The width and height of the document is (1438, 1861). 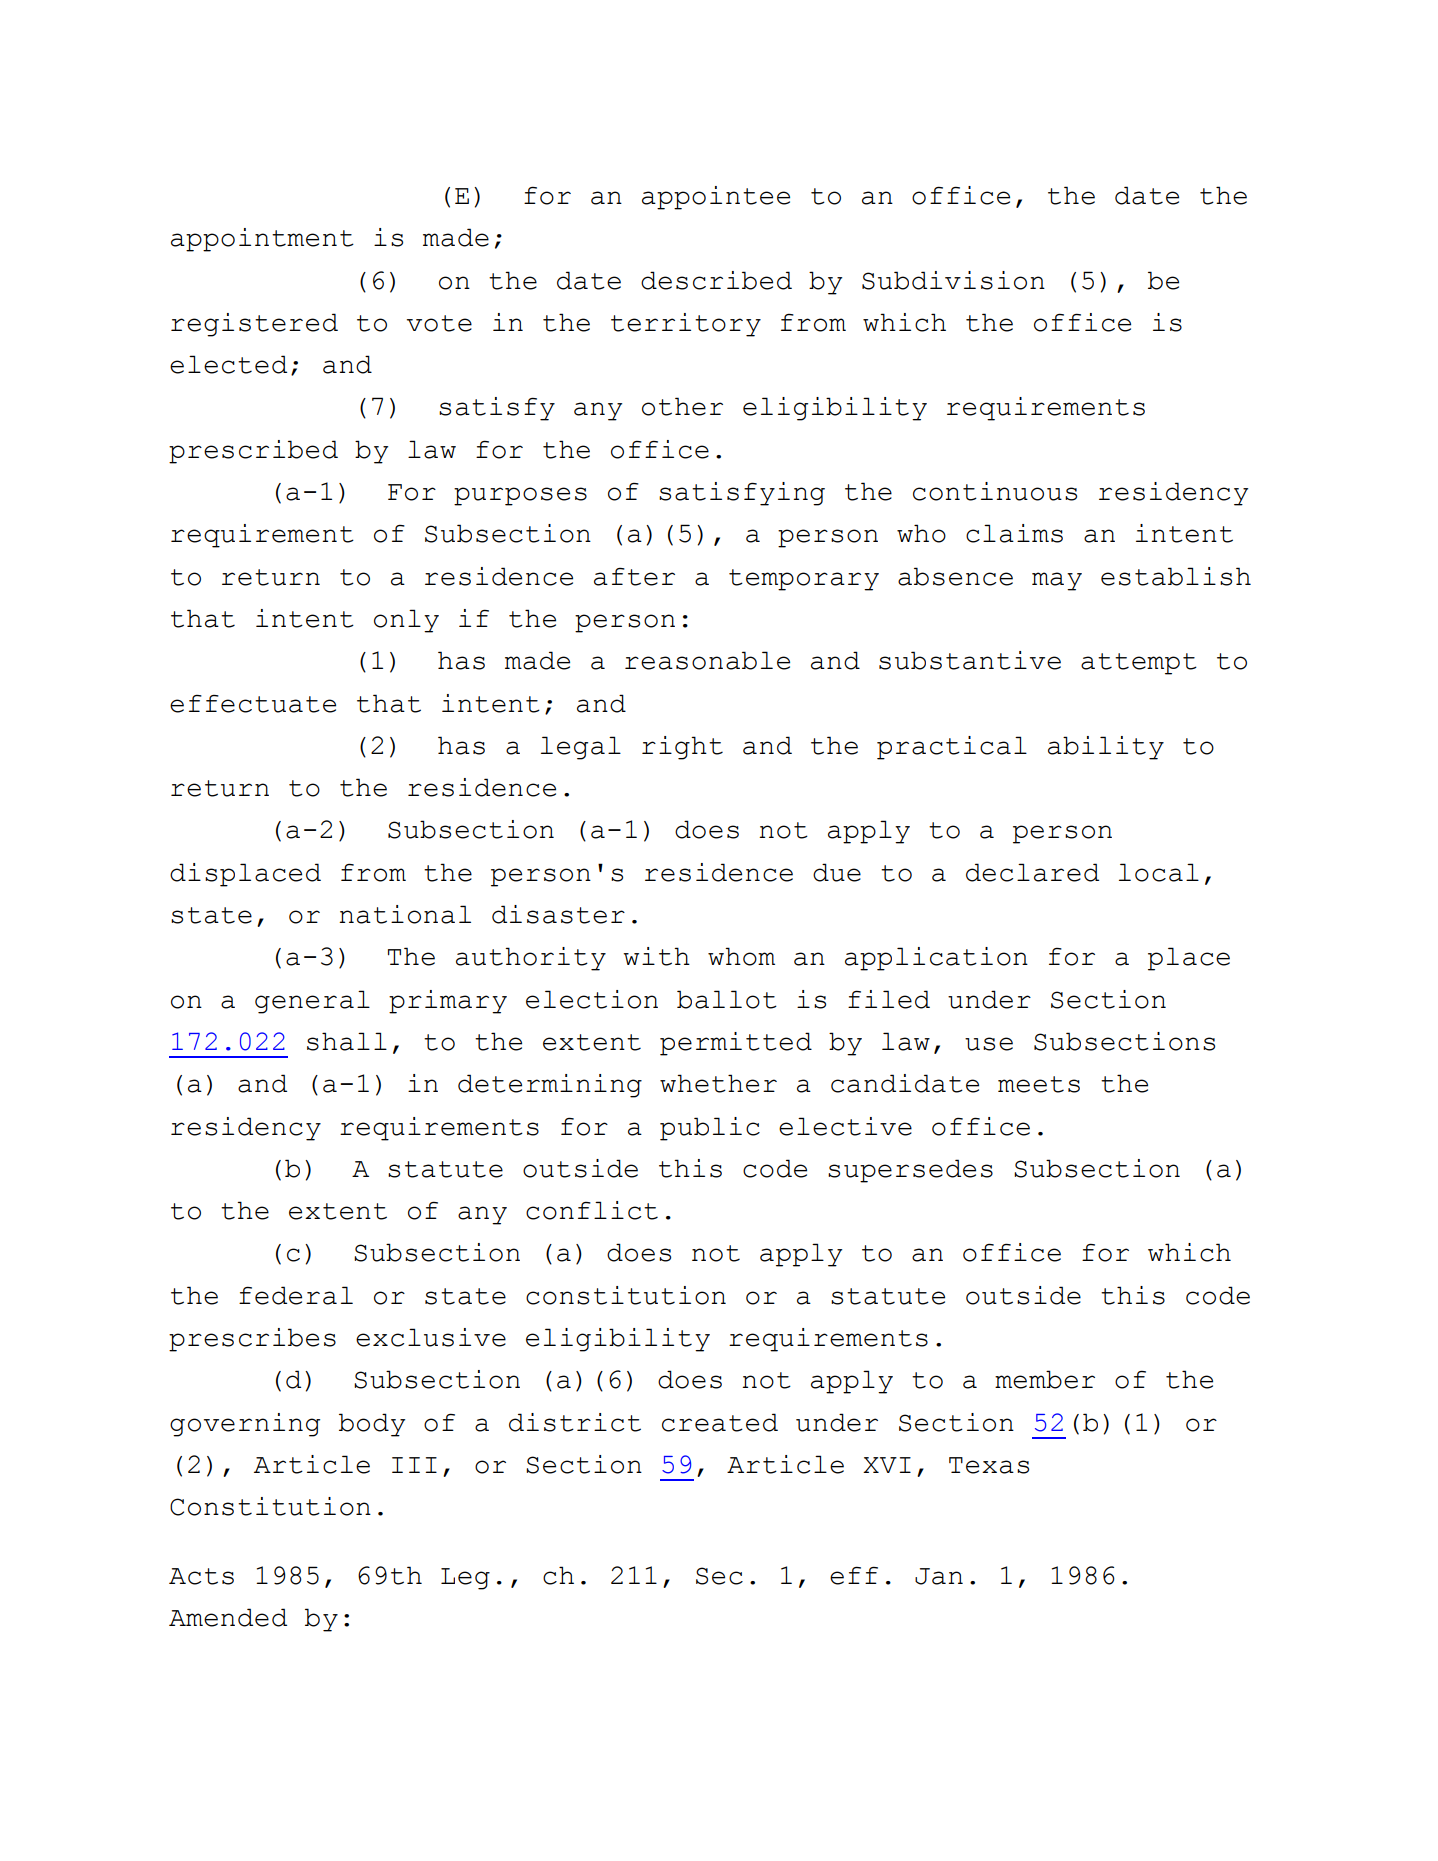 I want to click on reasonable, so click(x=707, y=660).
